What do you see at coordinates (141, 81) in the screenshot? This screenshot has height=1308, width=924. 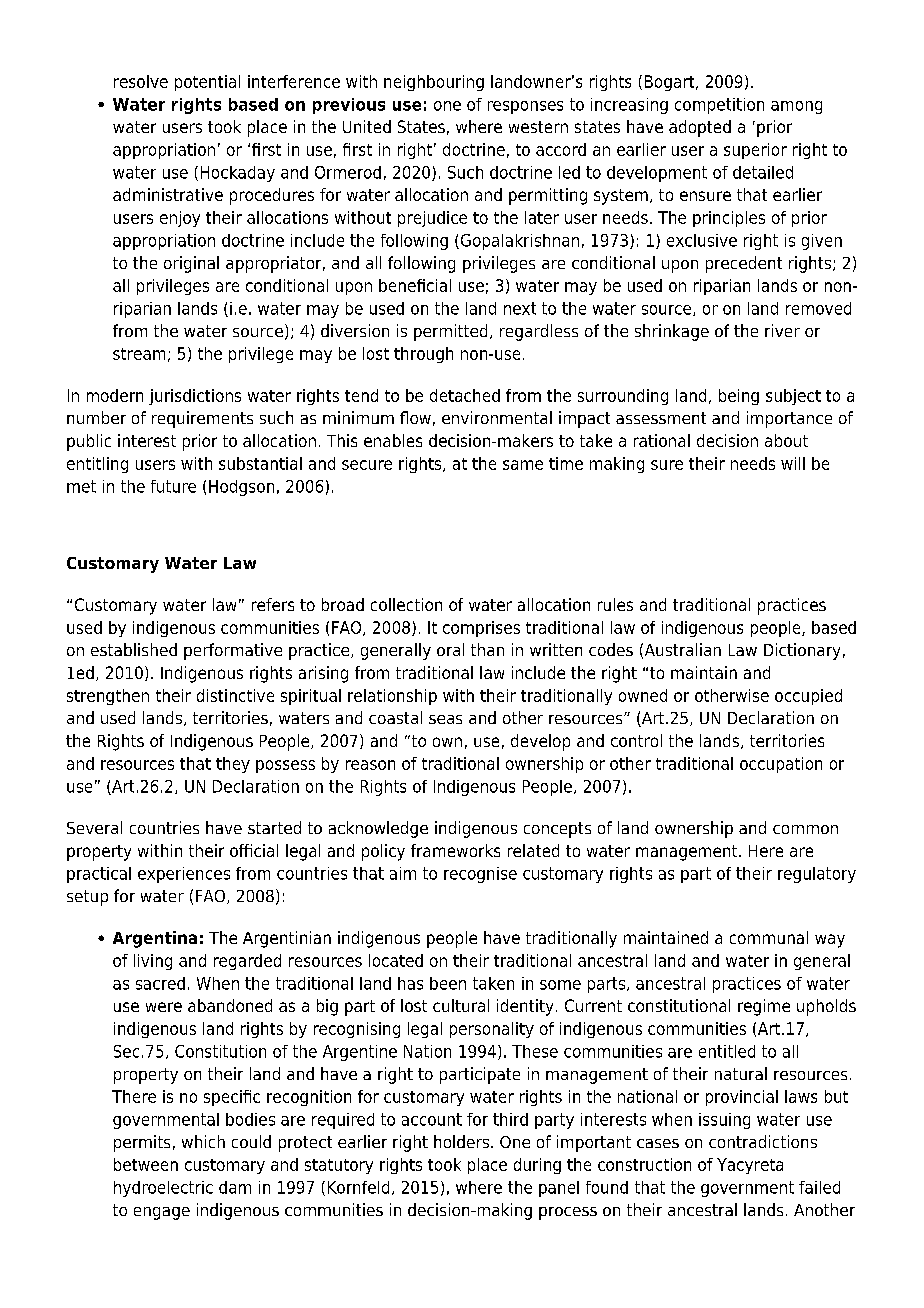 I see `resolve` at bounding box center [141, 81].
